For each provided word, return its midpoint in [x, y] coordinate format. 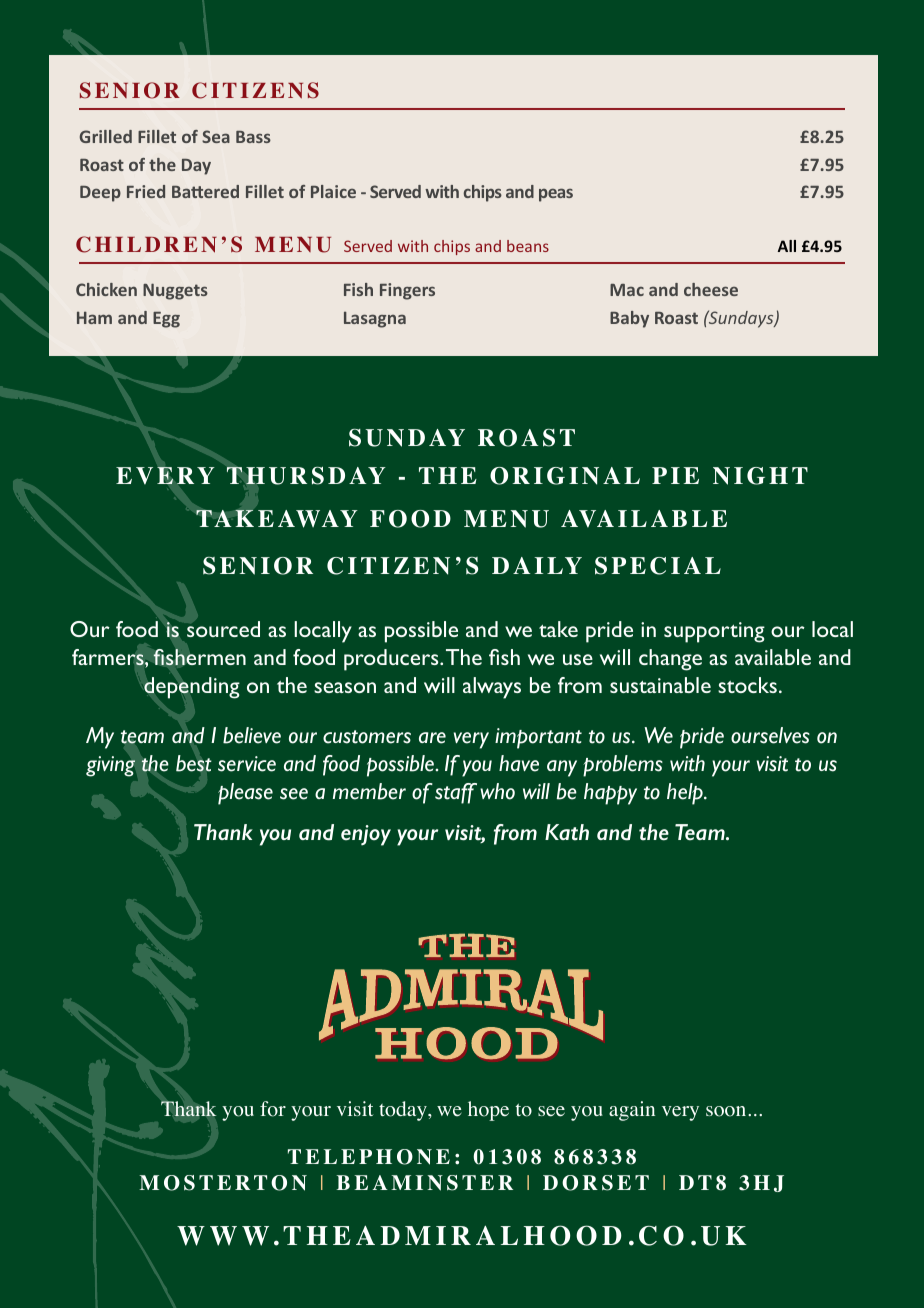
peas [556, 195]
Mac [627, 290]
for [273, 1109]
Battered [205, 191]
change [670, 660]
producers [392, 660]
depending [192, 688]
